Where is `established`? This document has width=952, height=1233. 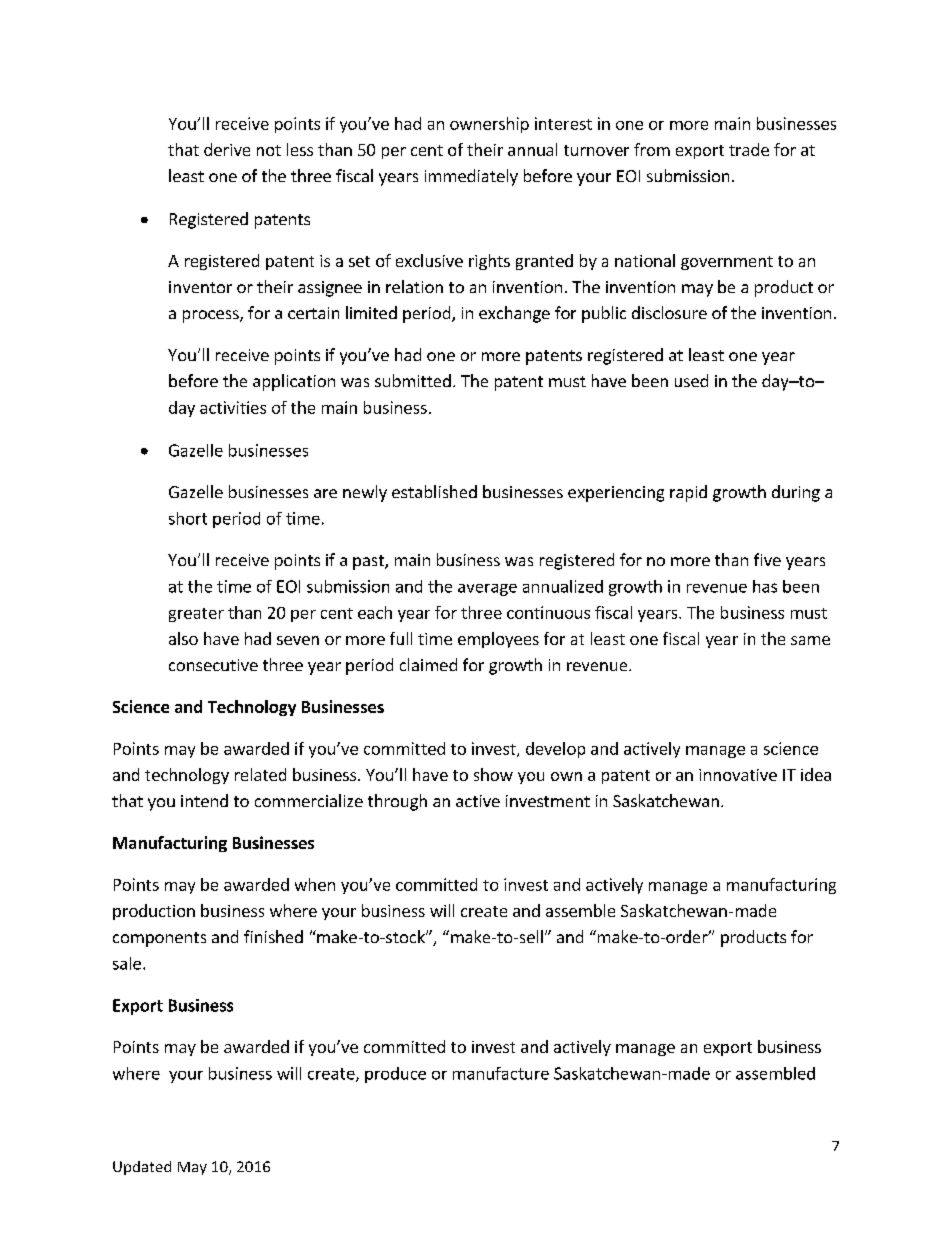
established is located at coordinates (434, 491).
